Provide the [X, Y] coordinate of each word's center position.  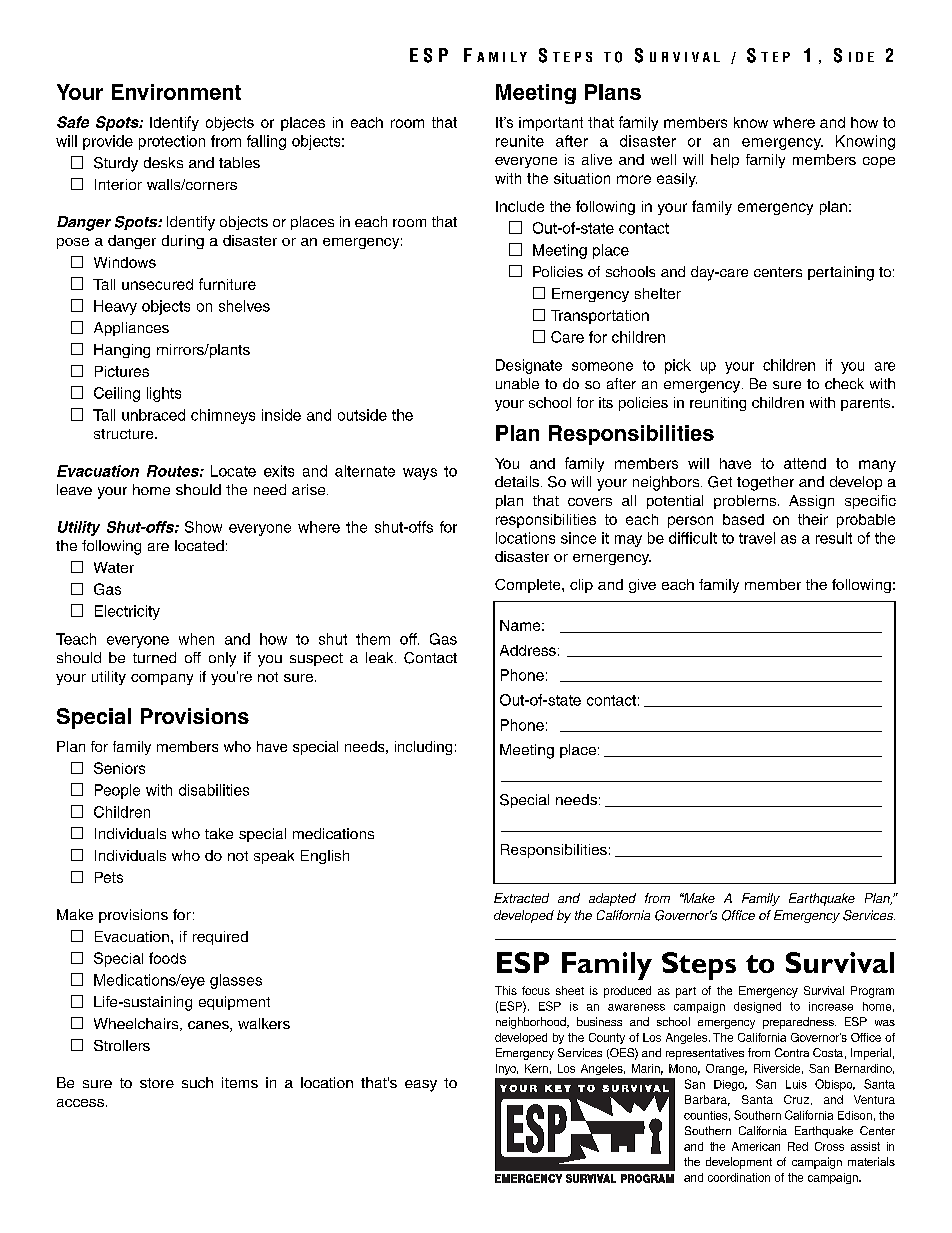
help [725, 161]
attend [805, 463]
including [423, 748]
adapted [612, 899]
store [157, 1083]
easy [421, 1086]
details [518, 481]
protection [172, 142]
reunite [520, 141]
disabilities [214, 790]
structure [125, 434]
